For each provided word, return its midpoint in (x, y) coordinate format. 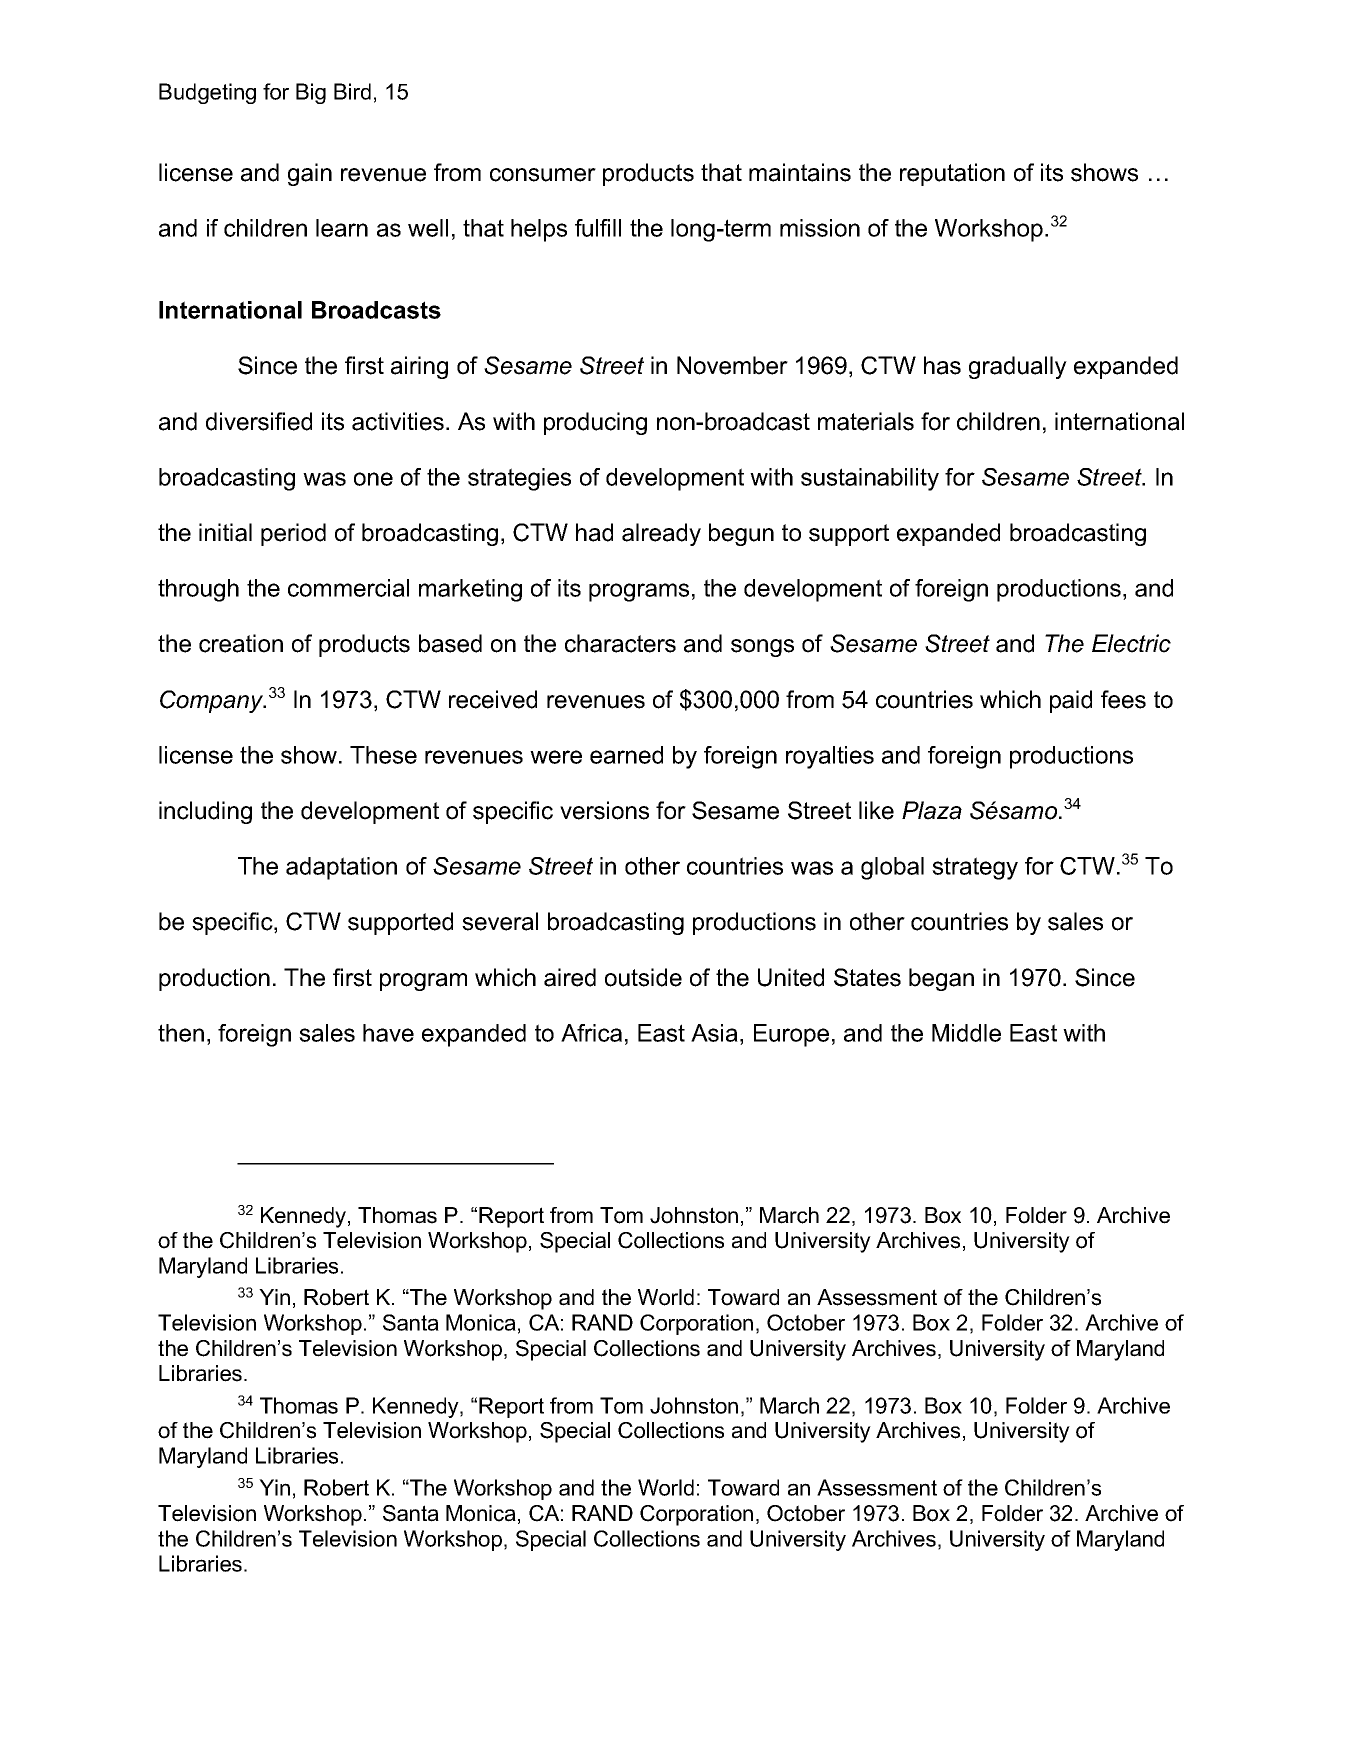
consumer (543, 175)
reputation (952, 174)
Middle (966, 1033)
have (388, 1033)
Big (311, 93)
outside (643, 977)
